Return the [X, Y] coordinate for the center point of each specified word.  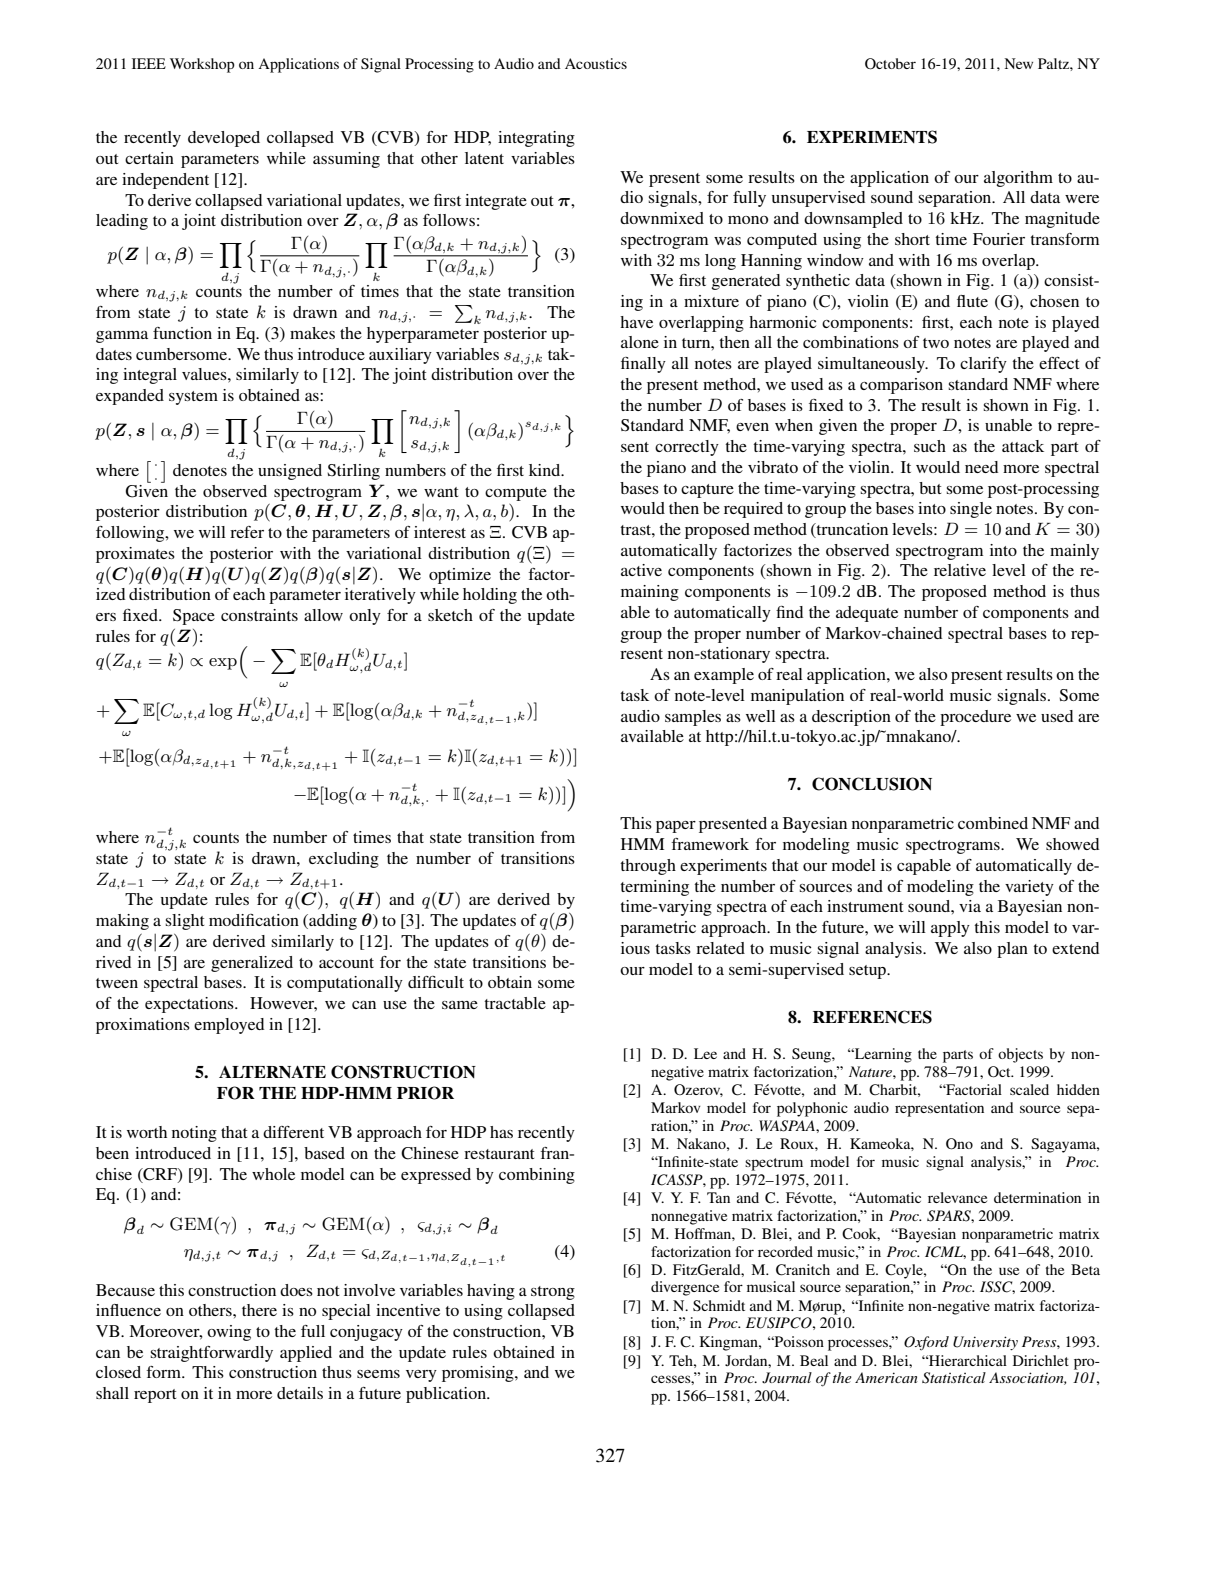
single [971, 510]
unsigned [290, 472]
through [648, 867]
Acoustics [596, 63]
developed [224, 139]
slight [184, 922]
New [1018, 63]
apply [950, 929]
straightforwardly [211, 1354]
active [641, 570]
